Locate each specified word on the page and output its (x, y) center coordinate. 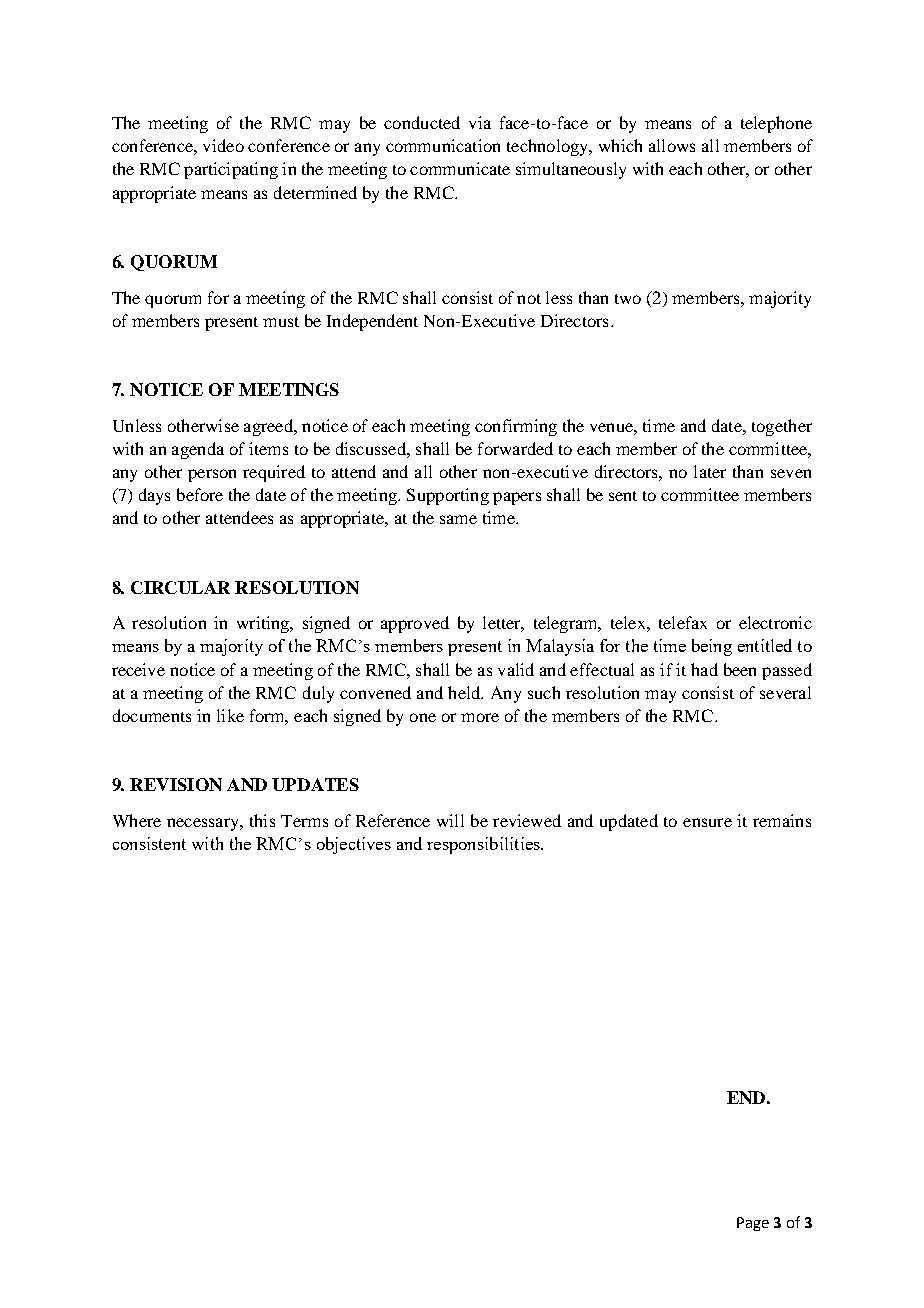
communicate (460, 168)
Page (753, 1224)
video (223, 145)
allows (672, 145)
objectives (354, 845)
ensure (707, 822)
